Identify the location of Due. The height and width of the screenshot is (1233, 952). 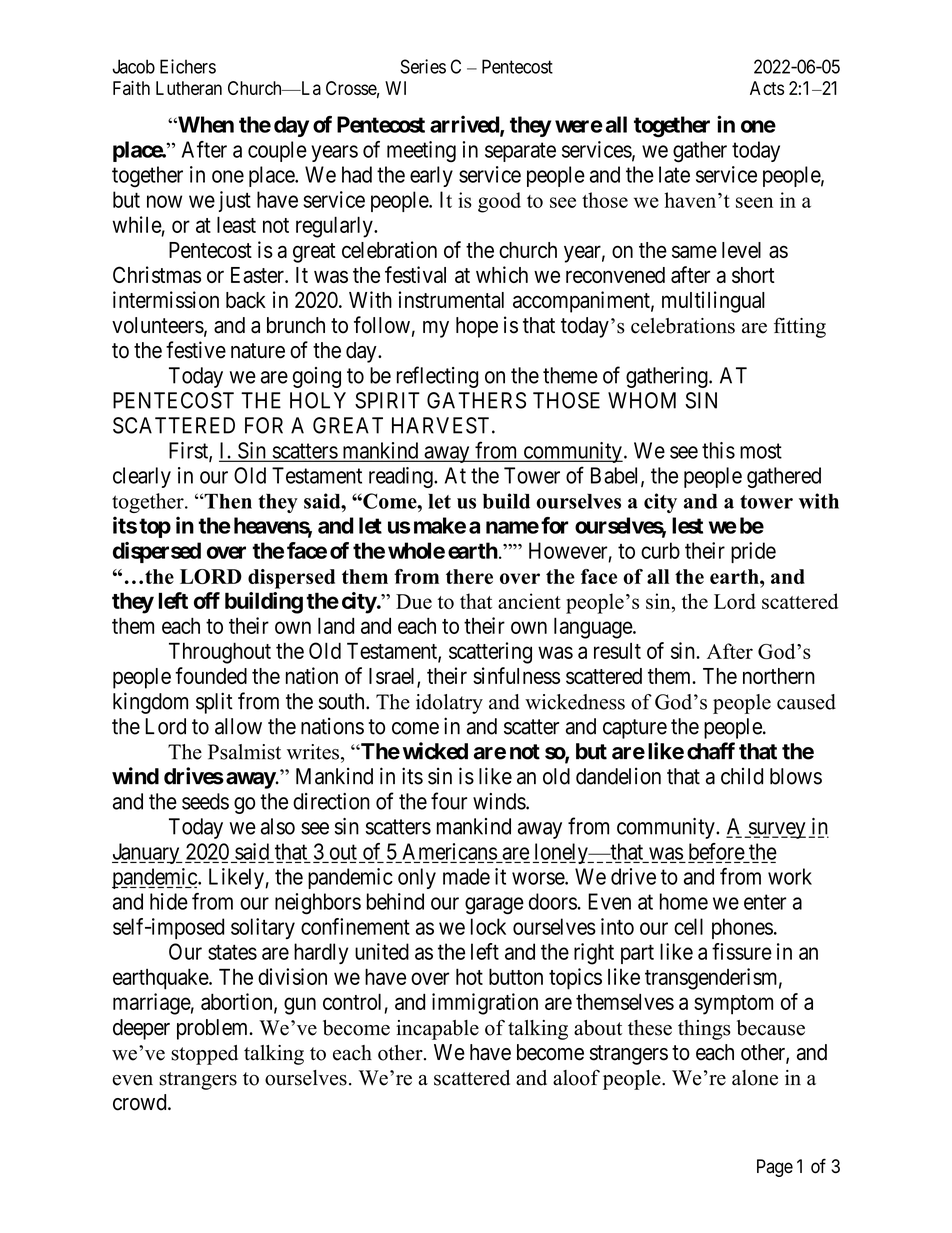
(414, 601).
